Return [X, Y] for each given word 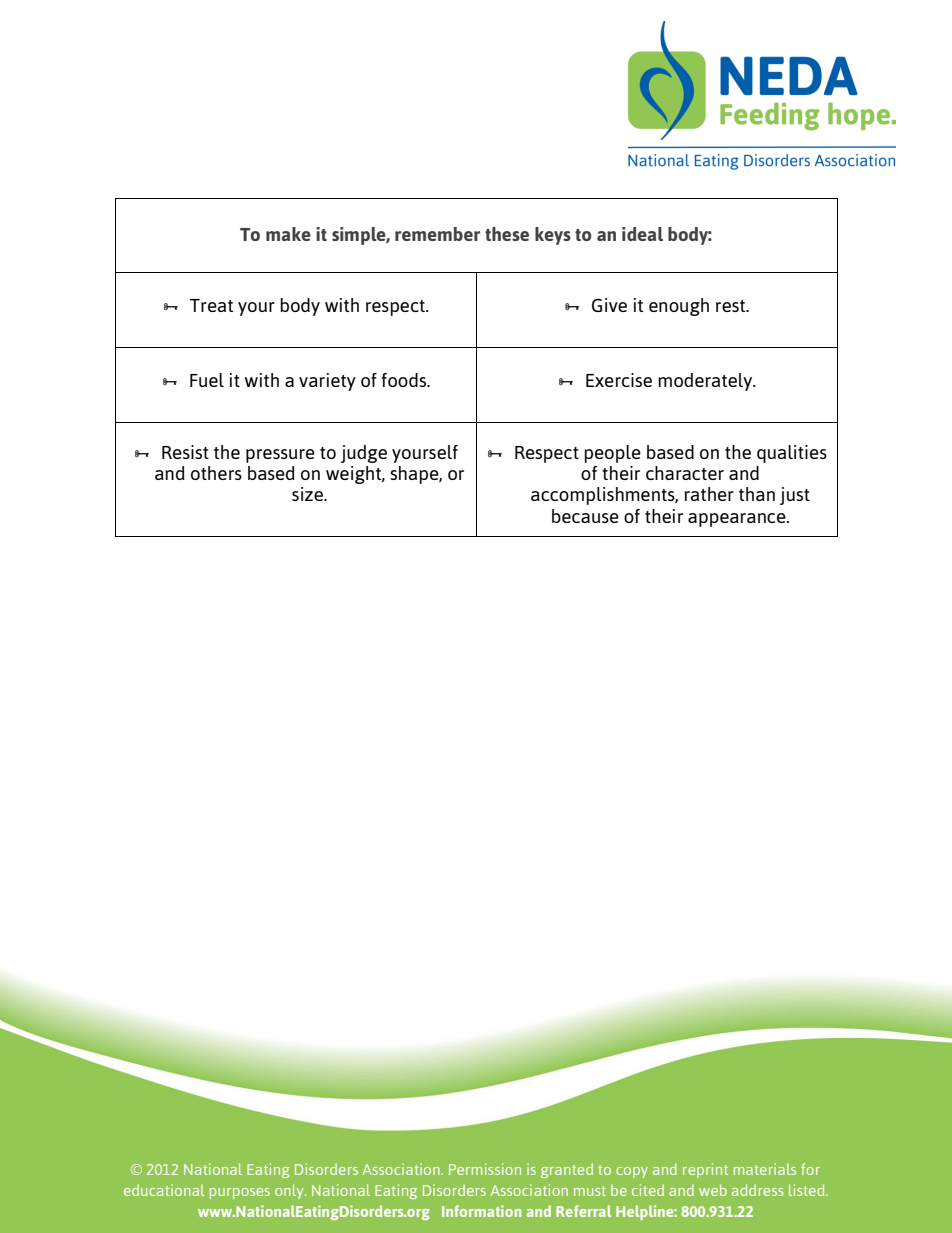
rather [709, 494]
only [290, 1191]
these [507, 234]
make [288, 234]
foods [405, 380]
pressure [280, 456]
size [308, 494]
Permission [485, 1169]
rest [732, 306]
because [585, 516]
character [685, 473]
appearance [738, 520]
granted [567, 1170]
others [216, 473]
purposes [239, 1193]
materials [764, 1169]
